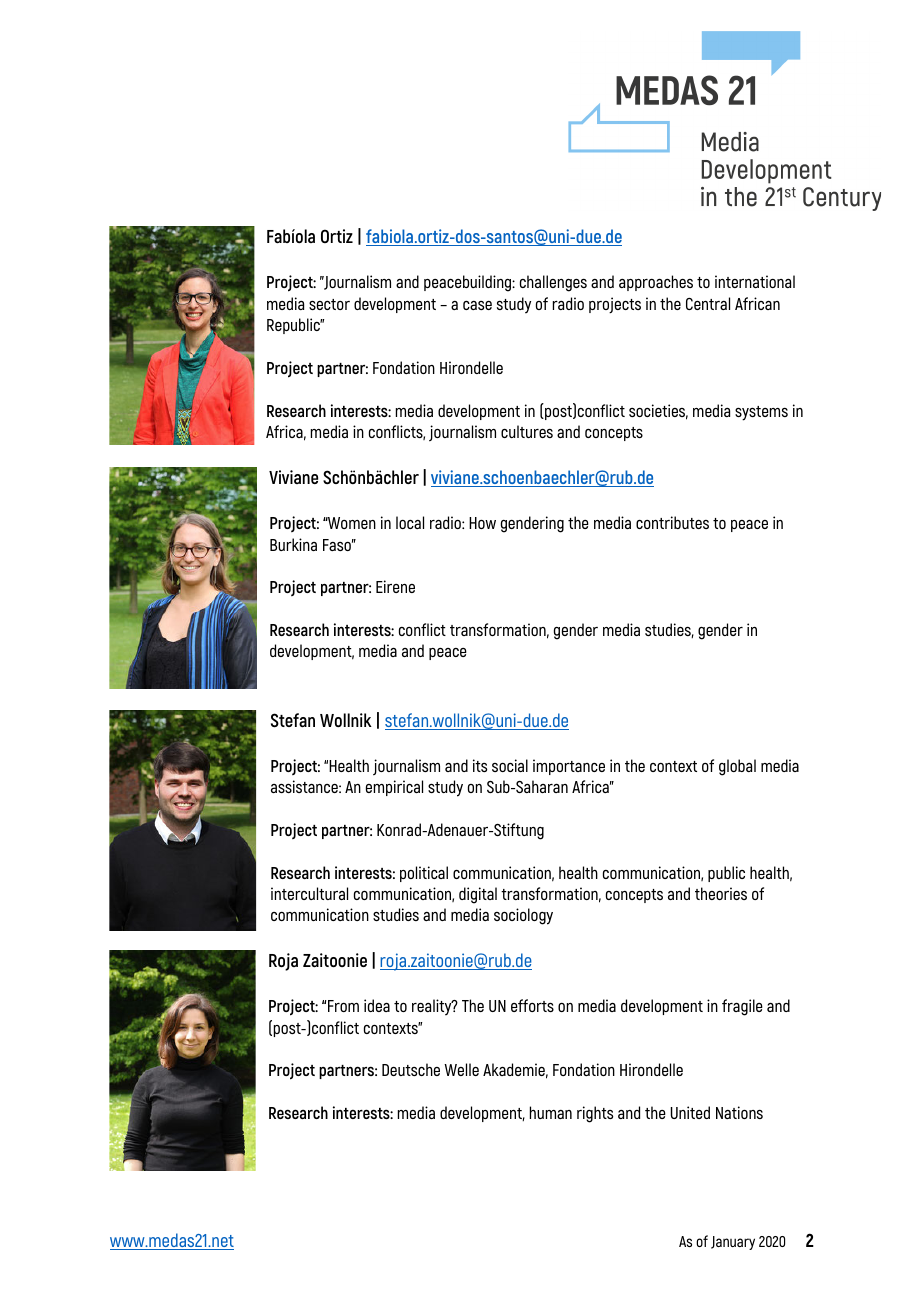 This screenshot has width=924, height=1308. Describe the element at coordinates (395, 586) in the screenshot. I see `Eirene` at that location.
